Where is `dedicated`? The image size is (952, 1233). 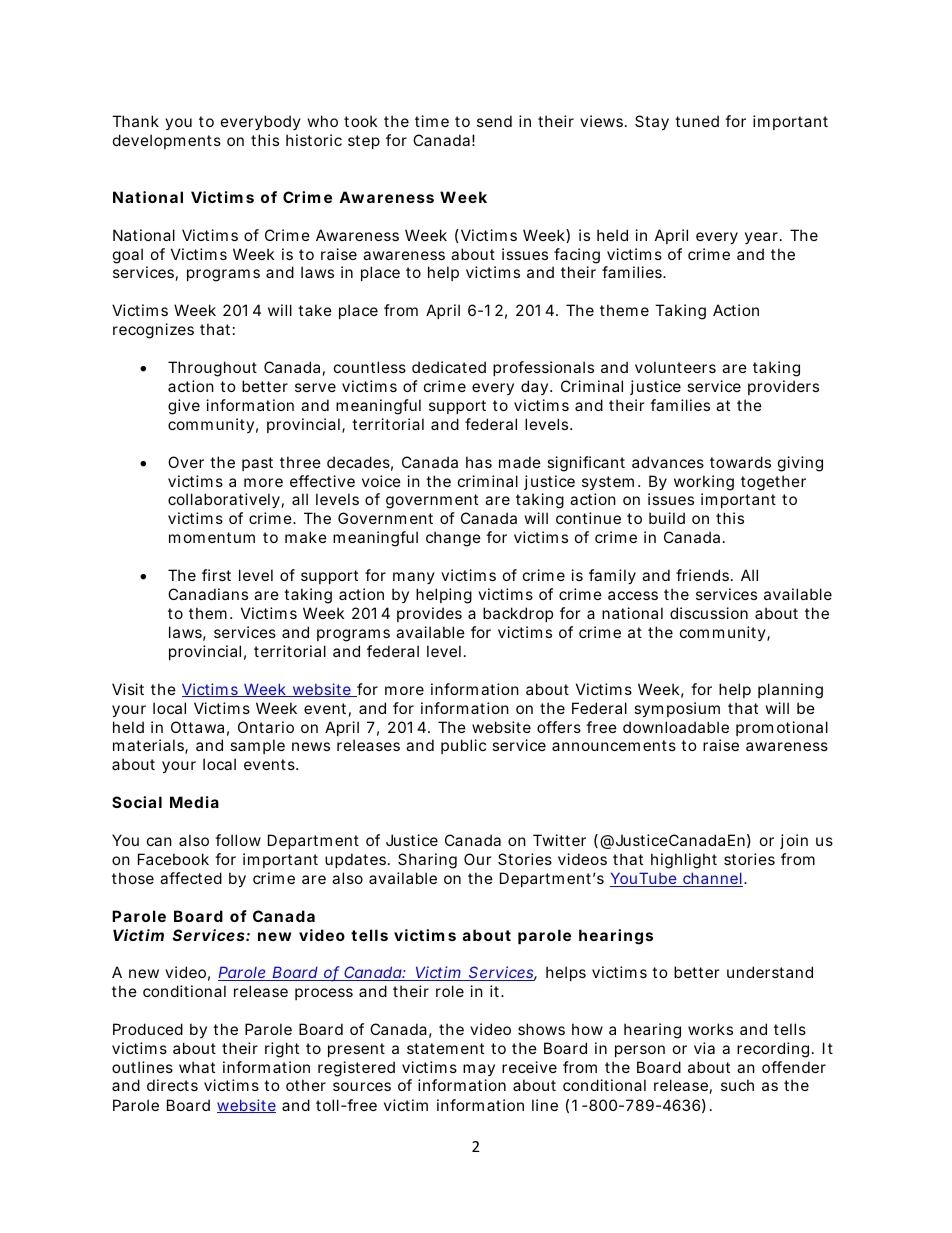
dedicated is located at coordinates (449, 367).
